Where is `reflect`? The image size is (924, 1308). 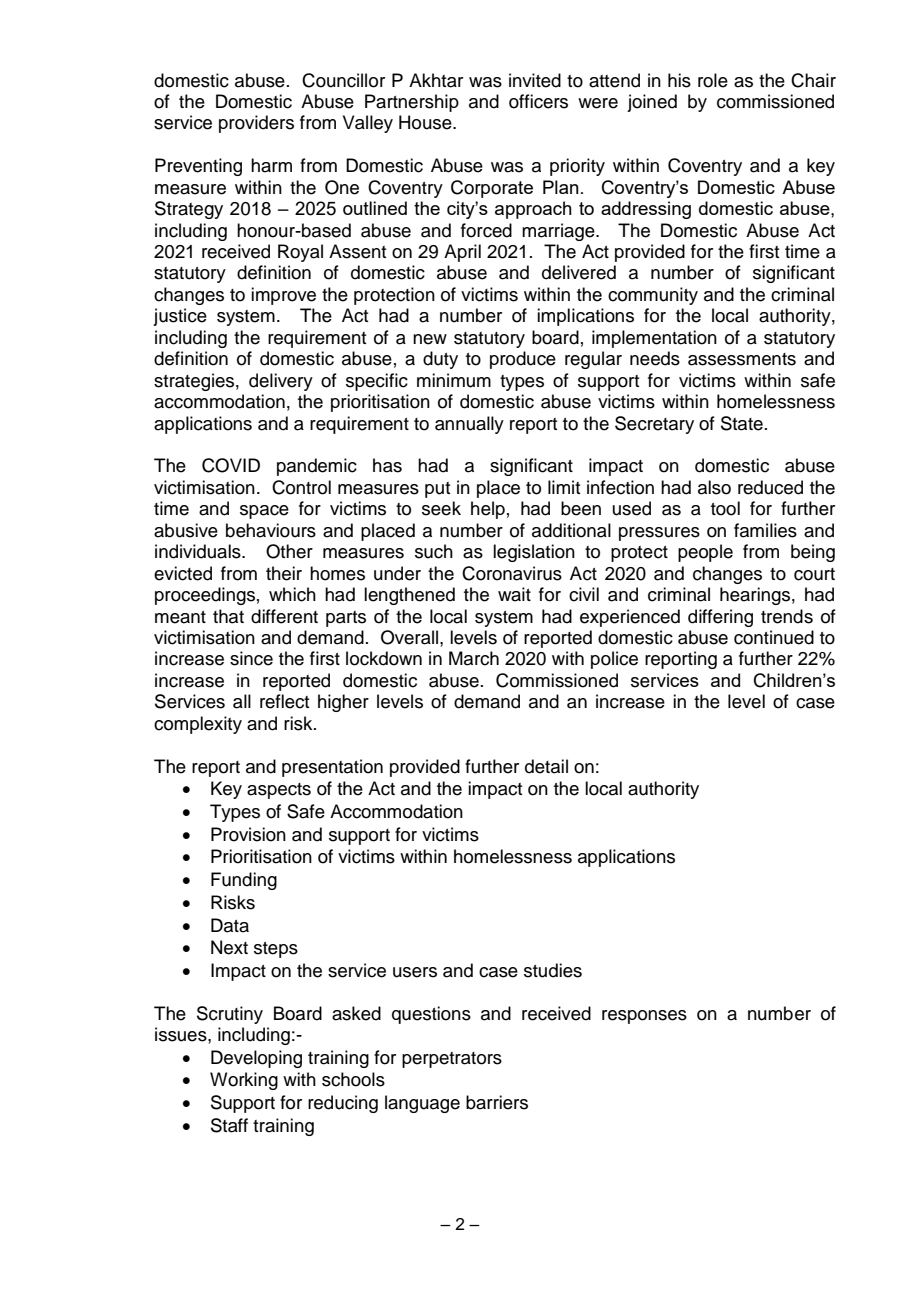 reflect is located at coordinates (284, 701).
